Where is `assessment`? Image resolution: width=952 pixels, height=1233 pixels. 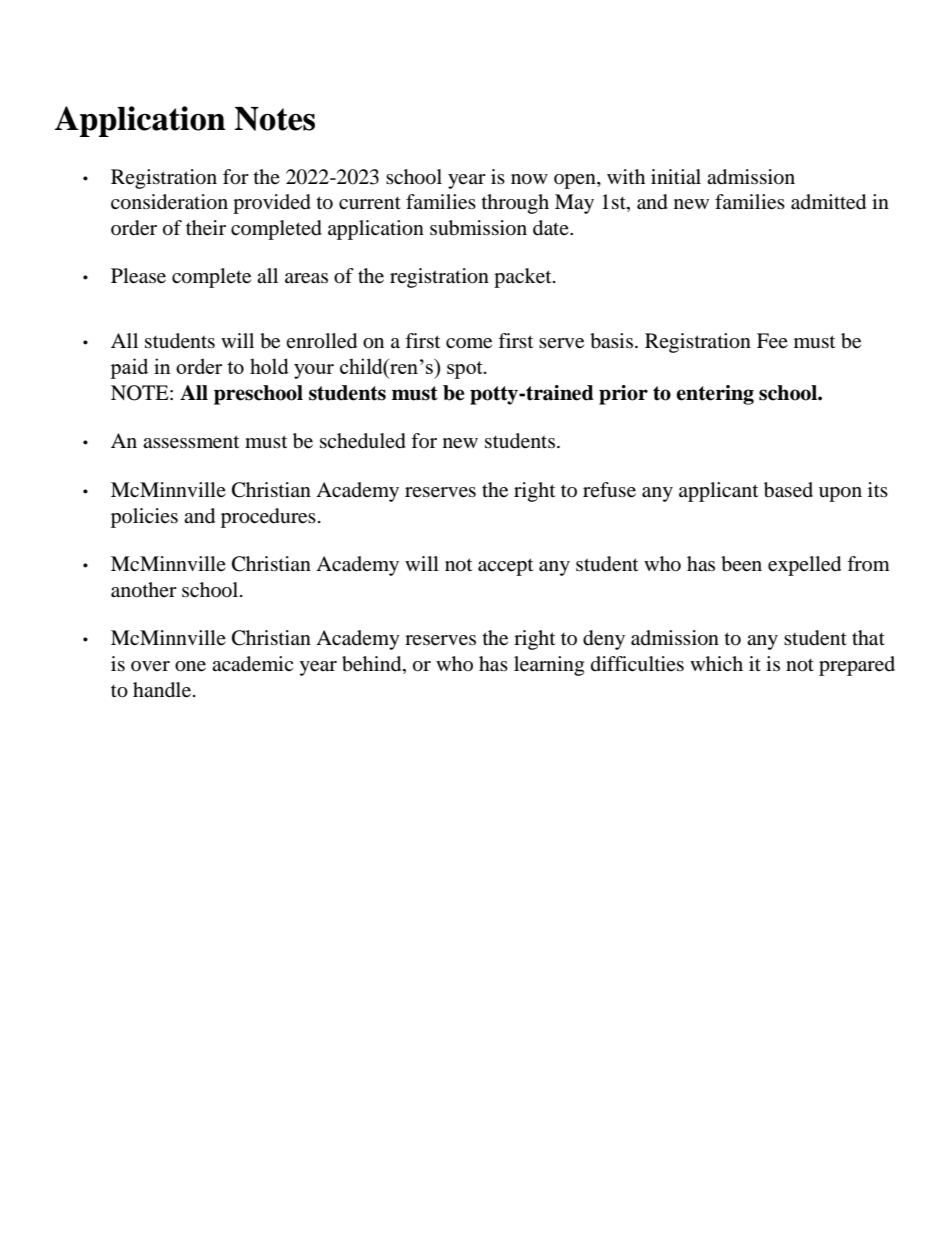
assessment is located at coordinates (191, 442).
